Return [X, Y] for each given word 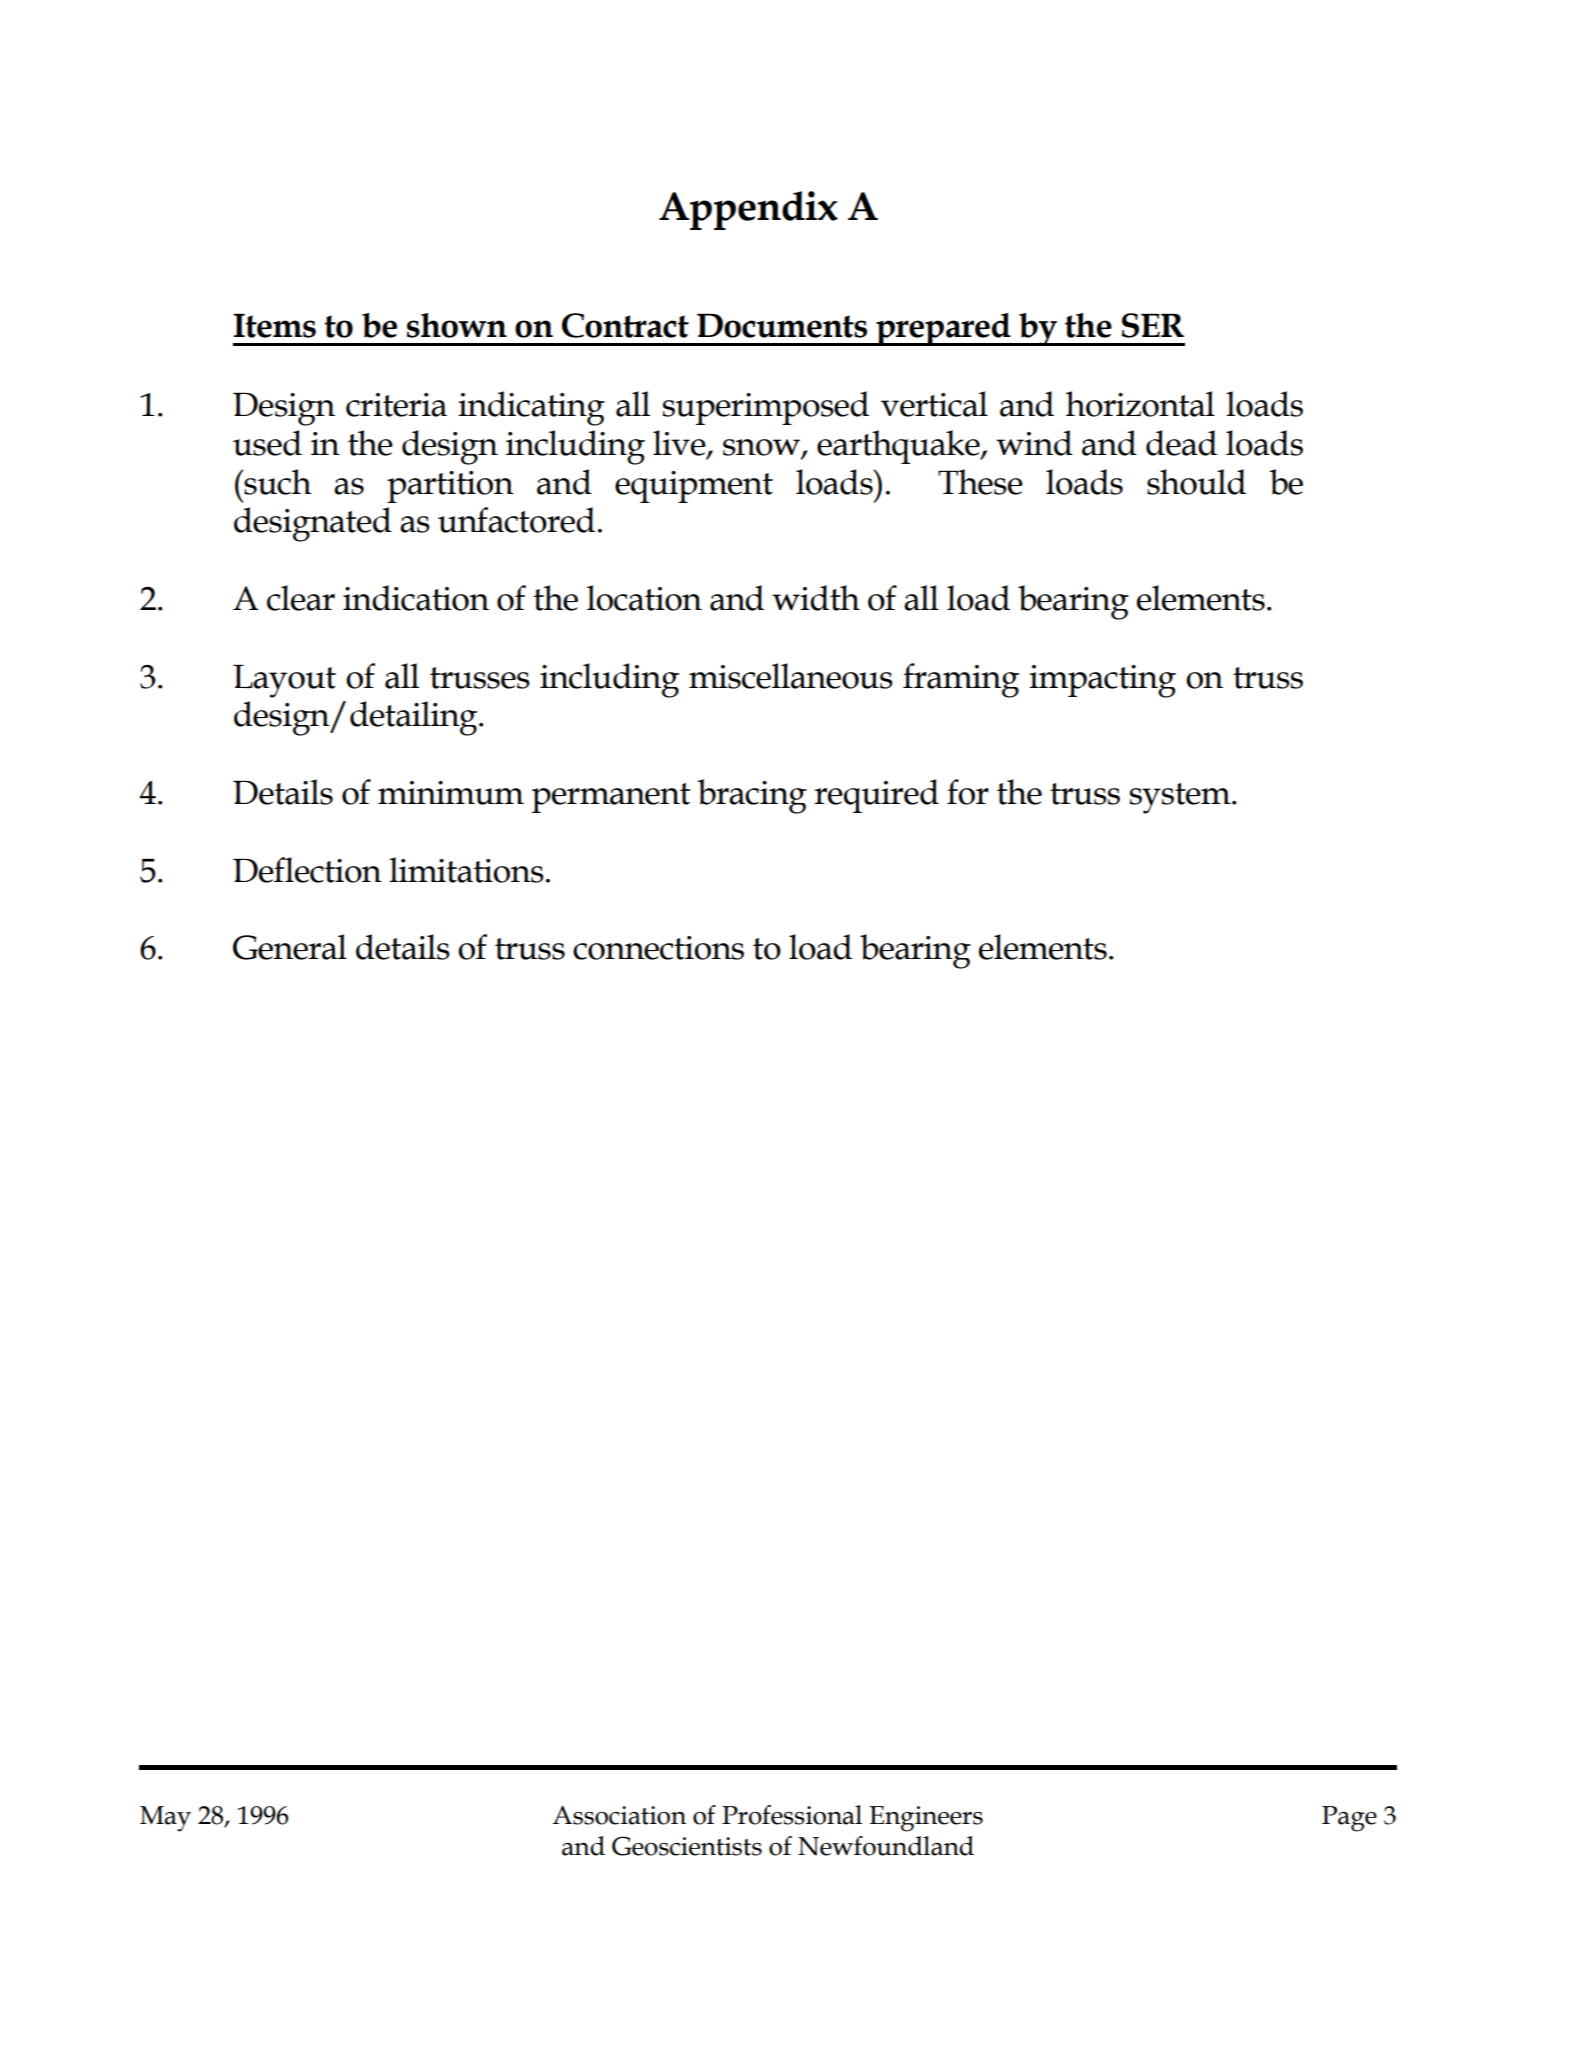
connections [658, 948]
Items [274, 326]
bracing [752, 796]
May [165, 1819]
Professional [792, 1815]
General [290, 947]
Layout [284, 681]
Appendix [748, 210]
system [1181, 798]
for [968, 792]
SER [1152, 325]
